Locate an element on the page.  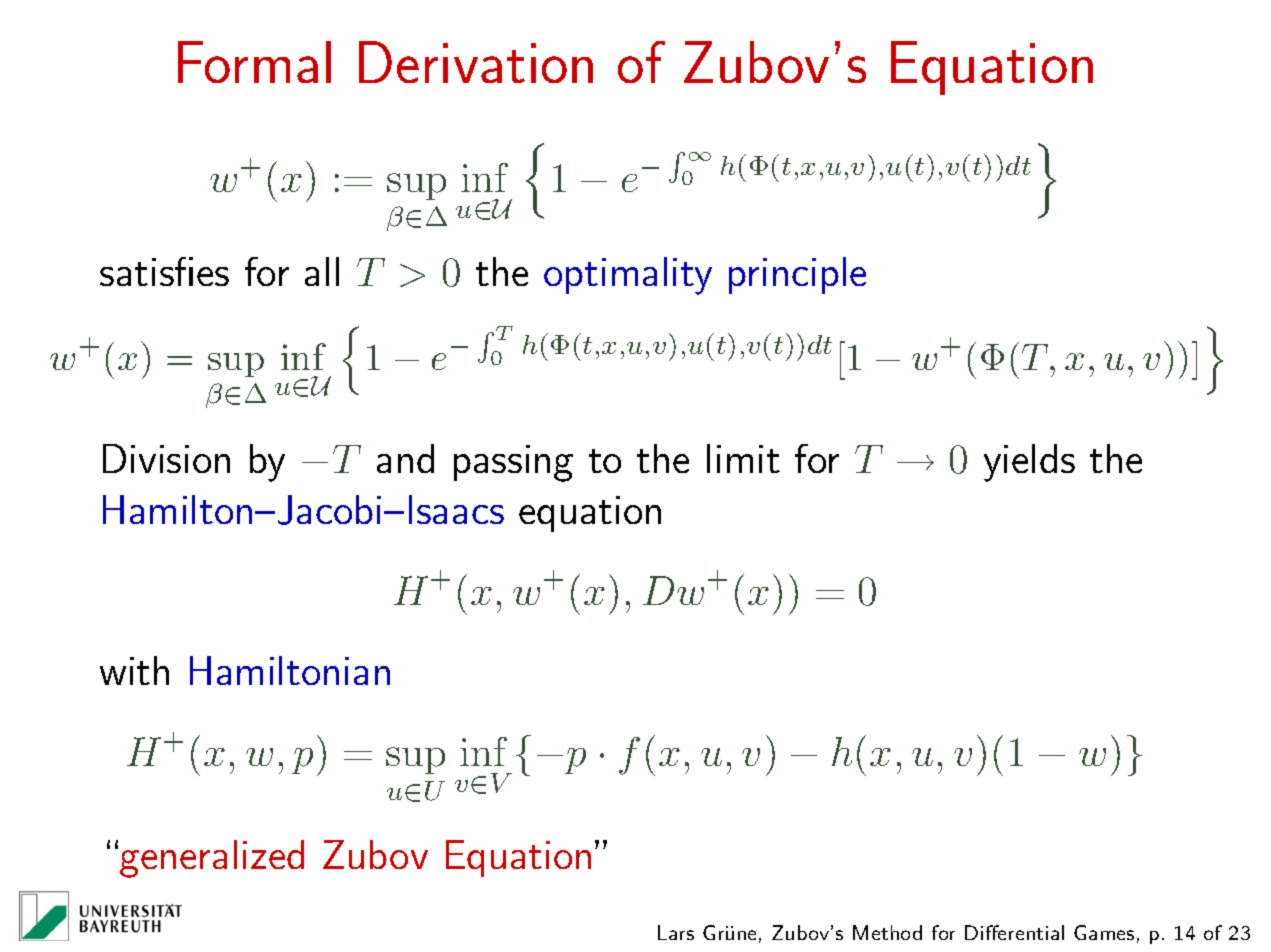
principle is located at coordinates (797, 275).
